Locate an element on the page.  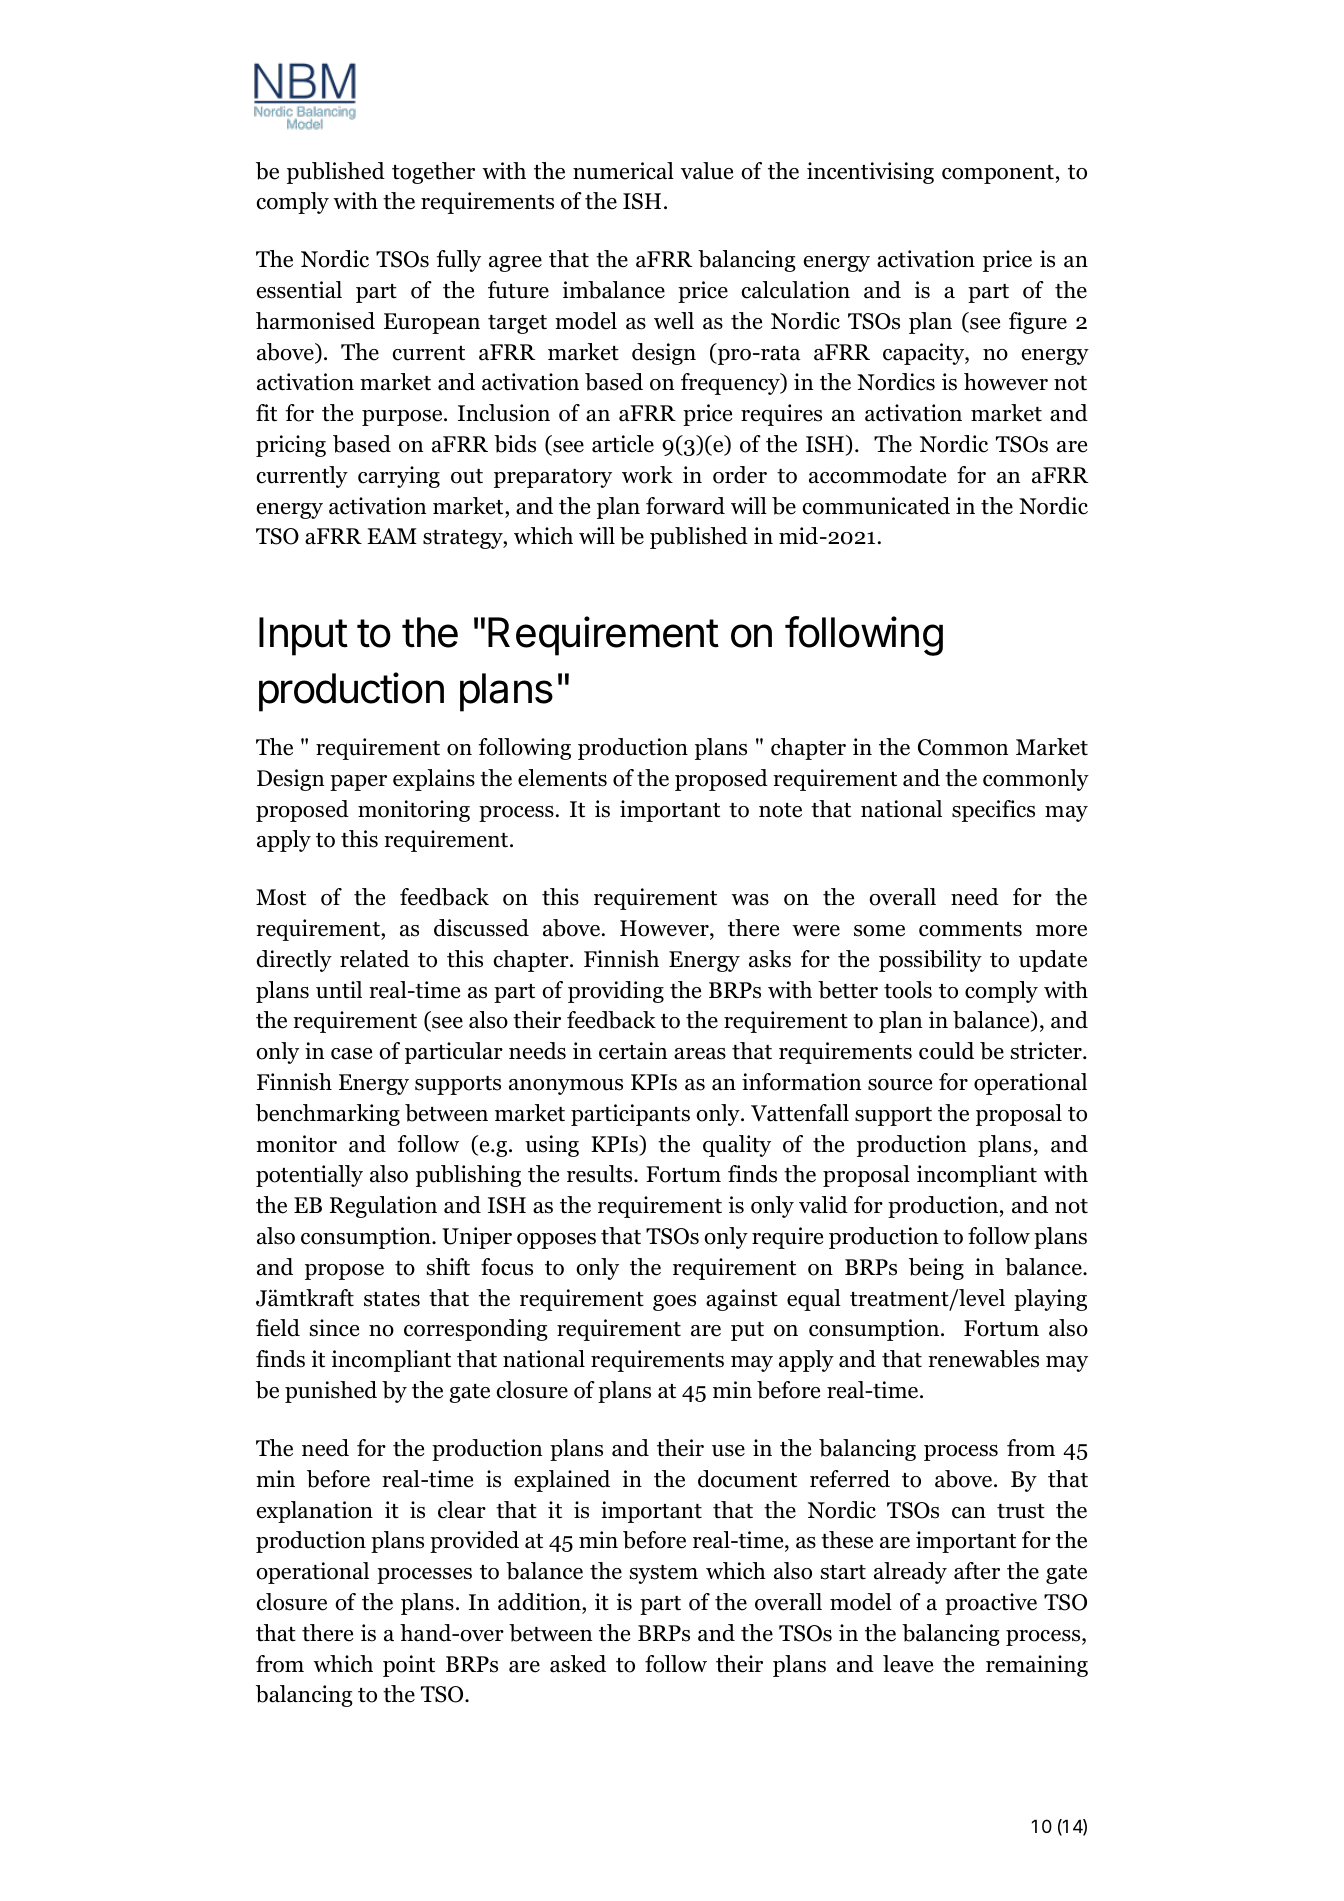
benchmarking is located at coordinates (328, 1115).
